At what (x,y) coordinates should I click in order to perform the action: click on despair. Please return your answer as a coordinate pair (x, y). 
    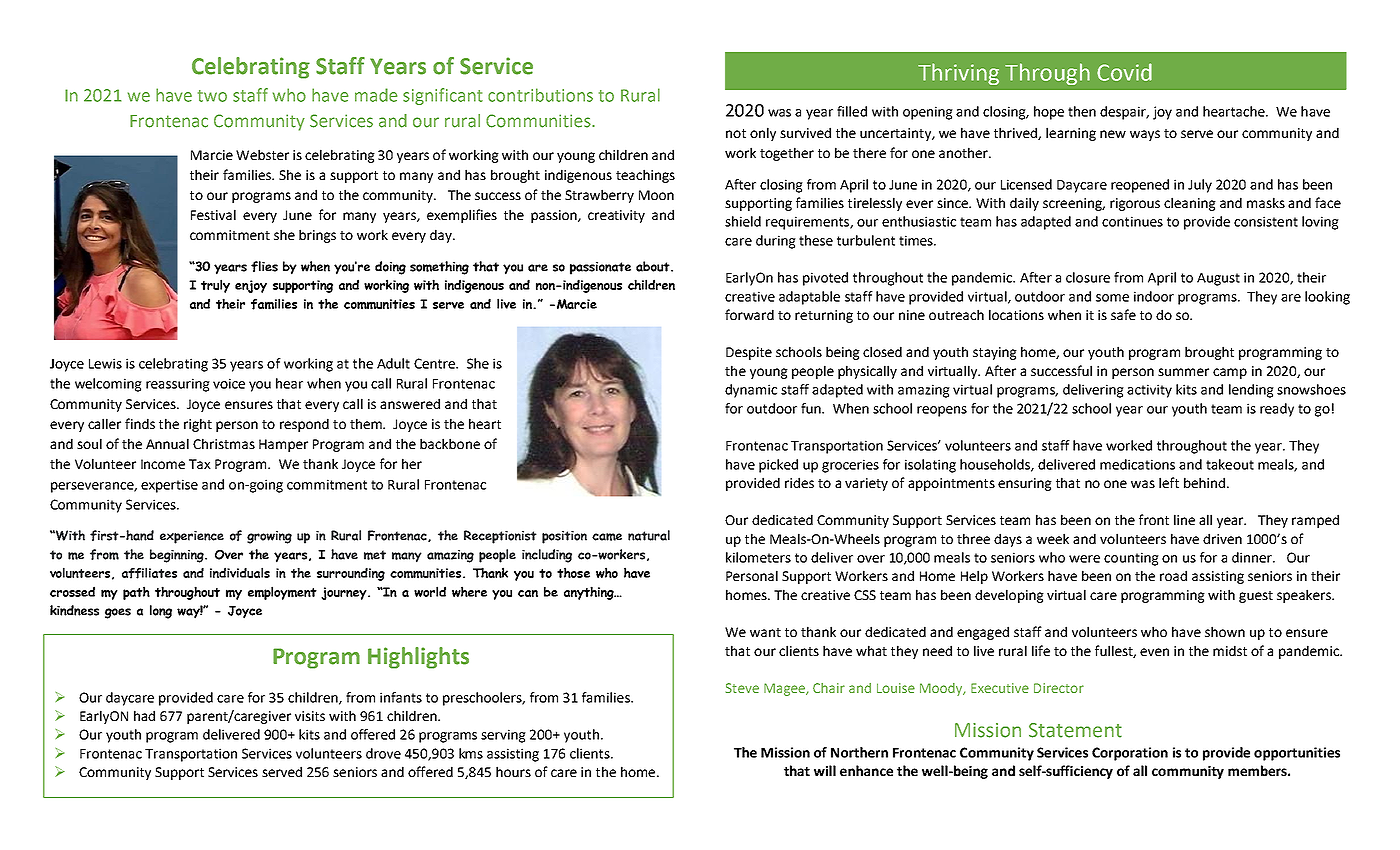
    Looking at the image, I should click on (1124, 113).
